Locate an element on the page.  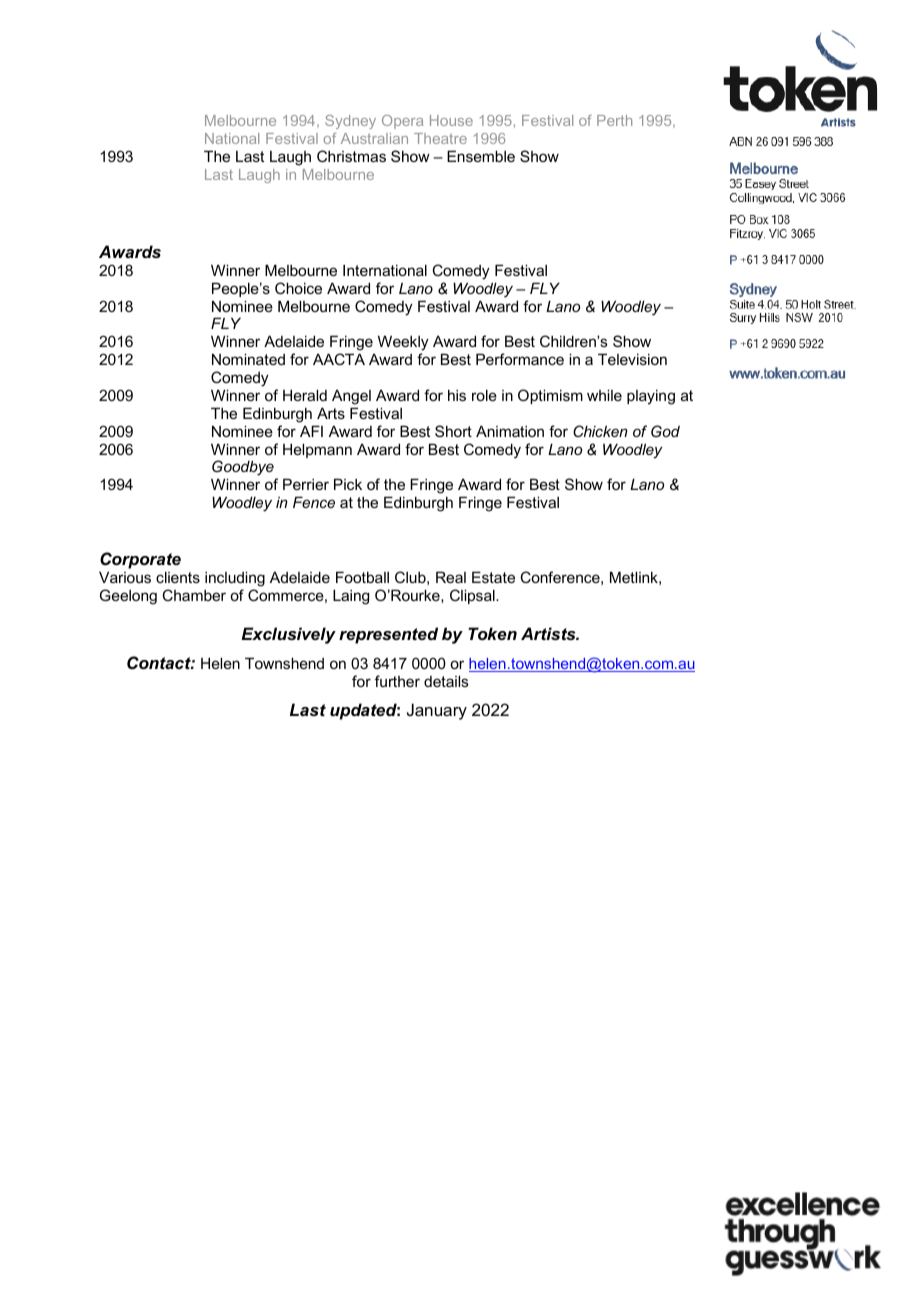
Nominated is located at coordinates (248, 359).
